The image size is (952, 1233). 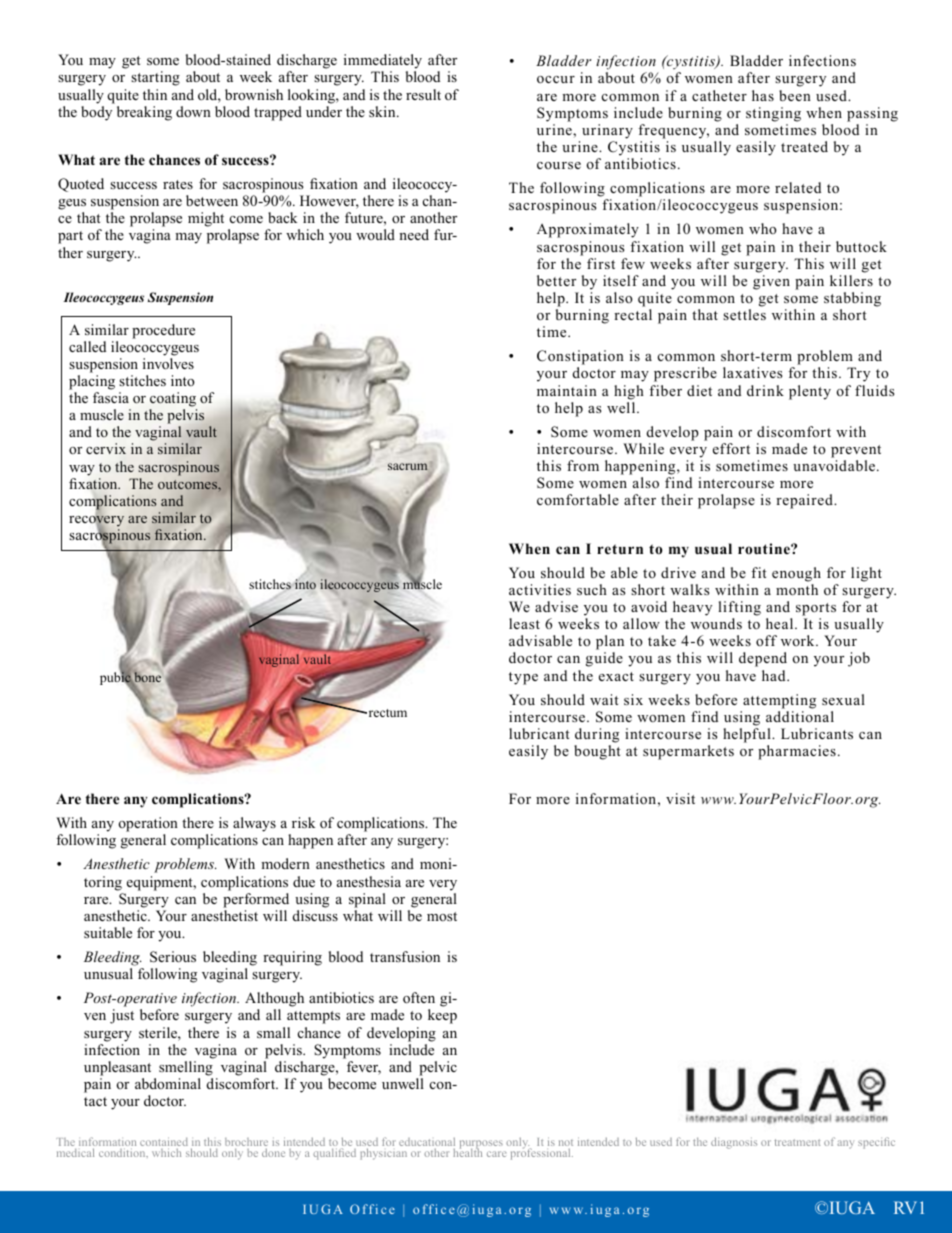 I want to click on sacrum, so click(x=409, y=468).
